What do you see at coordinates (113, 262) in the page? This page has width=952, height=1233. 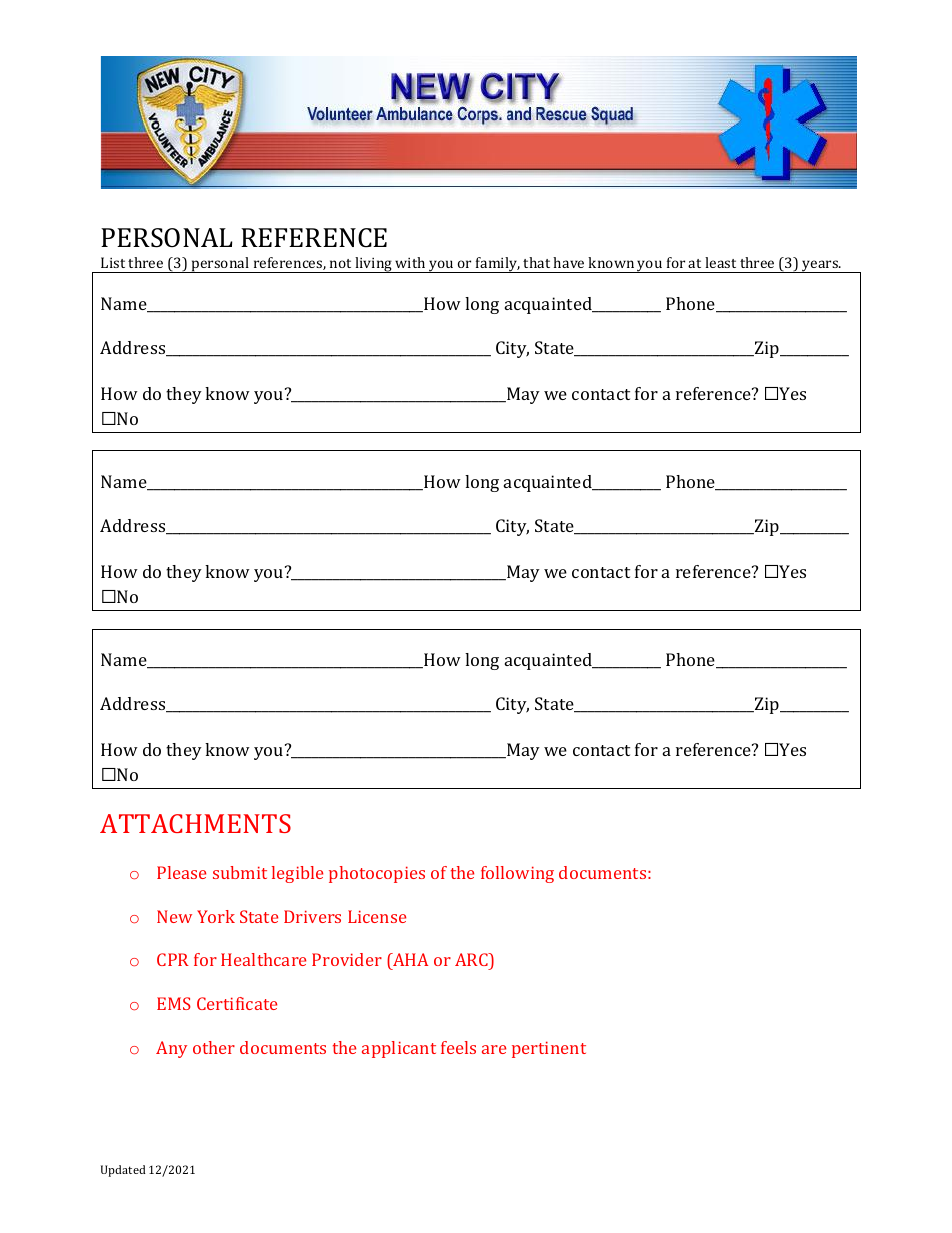 I see `List` at bounding box center [113, 262].
